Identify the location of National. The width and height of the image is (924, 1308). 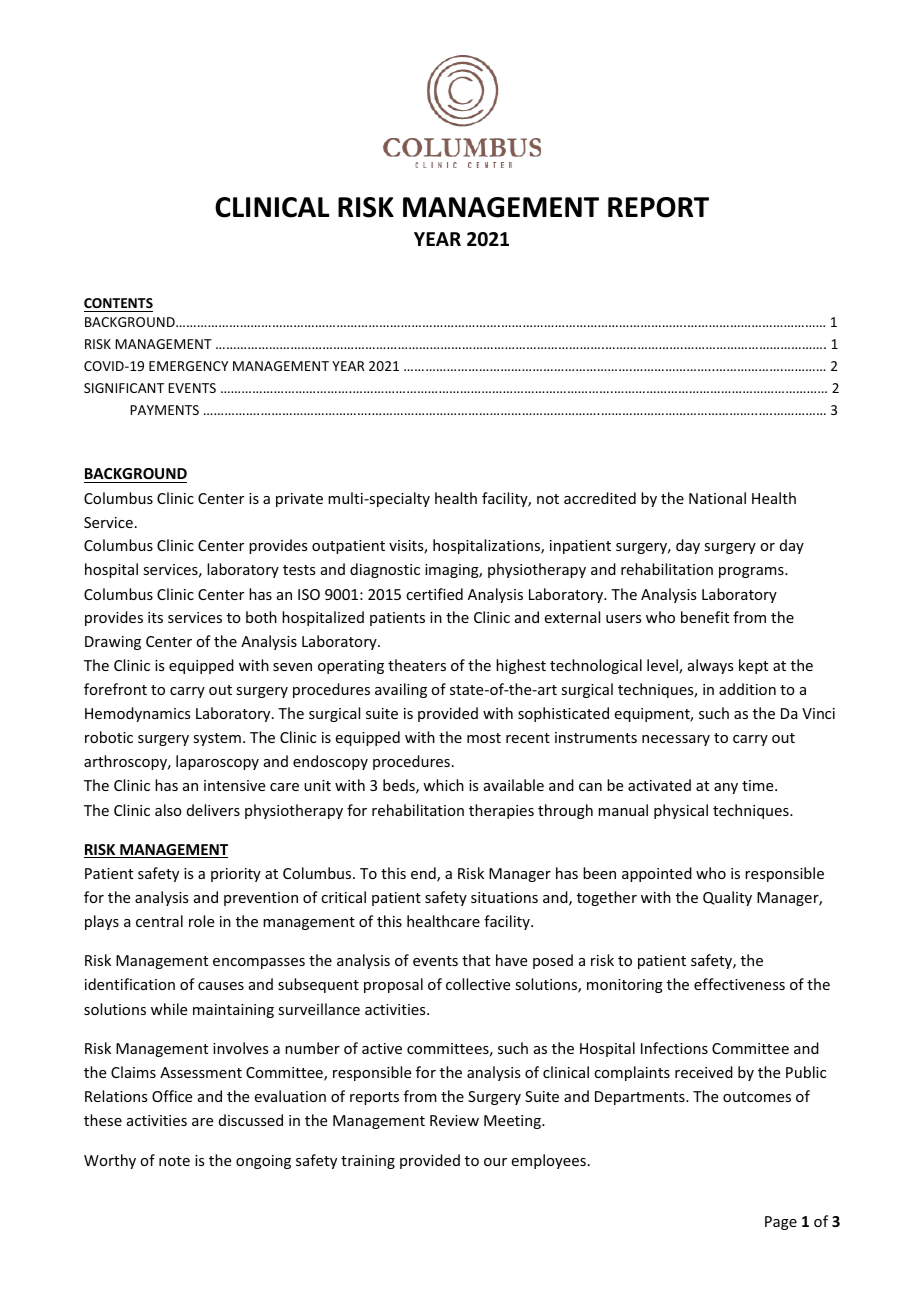
(717, 498).
